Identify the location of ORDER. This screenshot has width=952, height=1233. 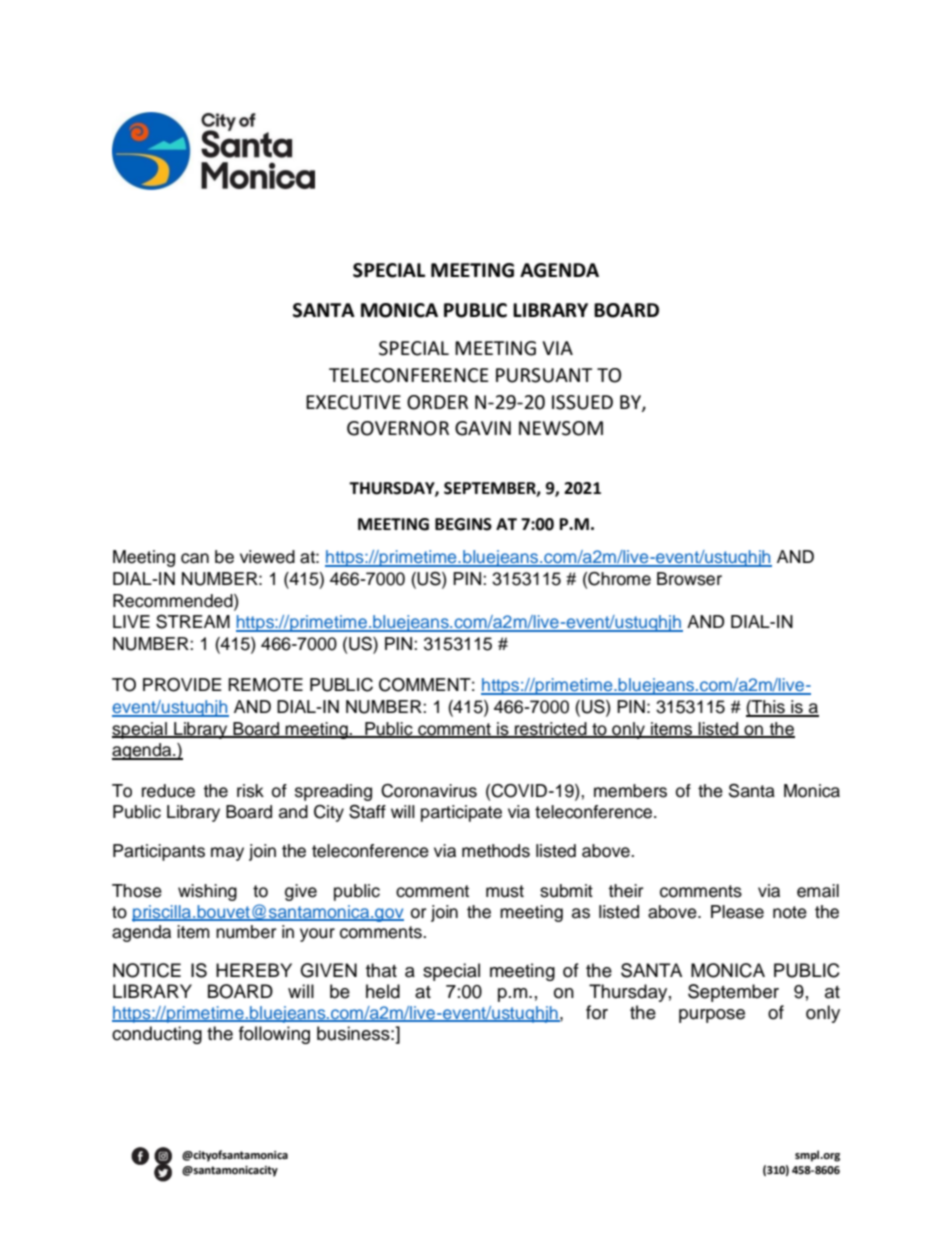
(437, 402).
